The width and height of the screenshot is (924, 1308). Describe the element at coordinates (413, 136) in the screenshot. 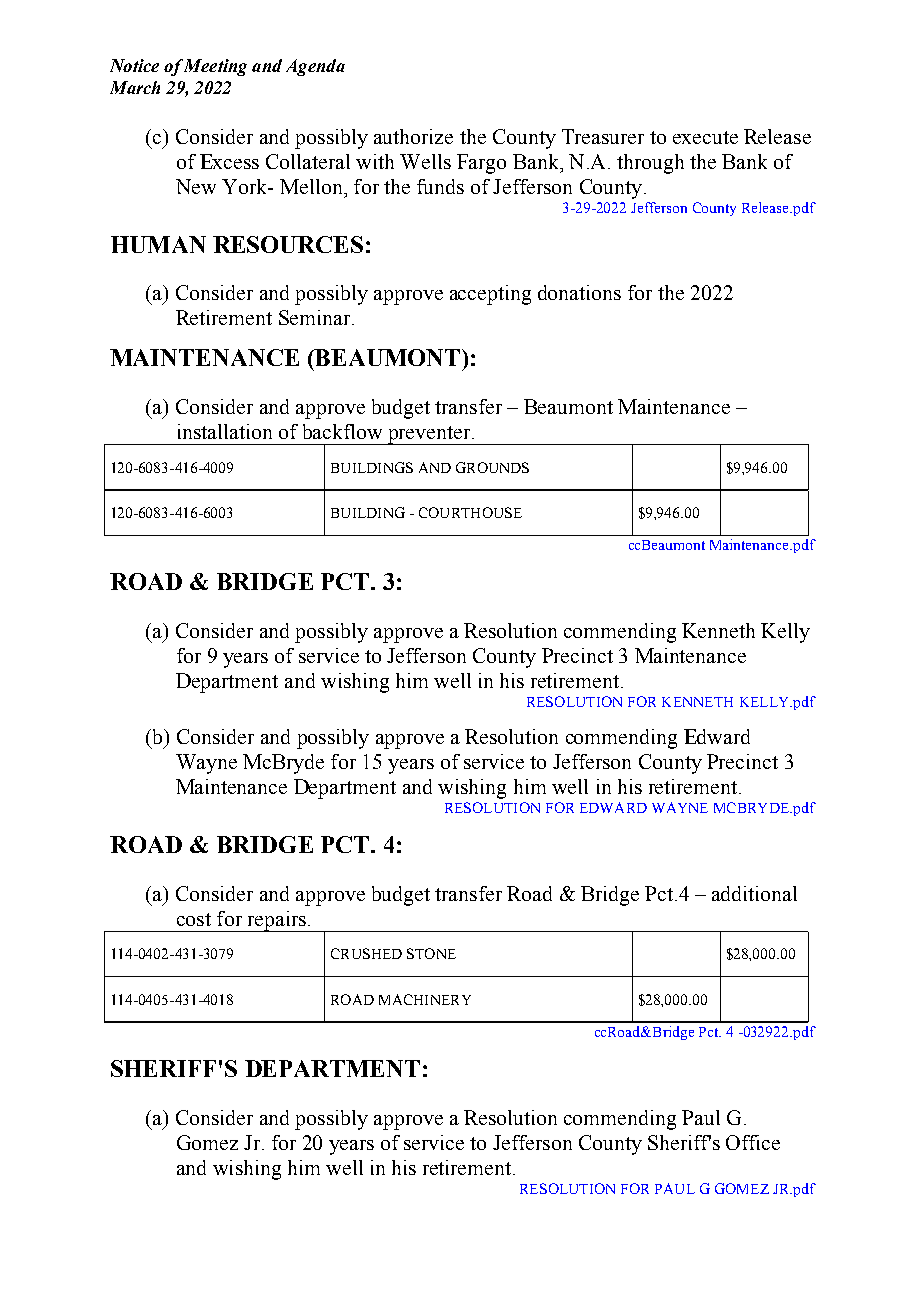

I see `authorize` at that location.
